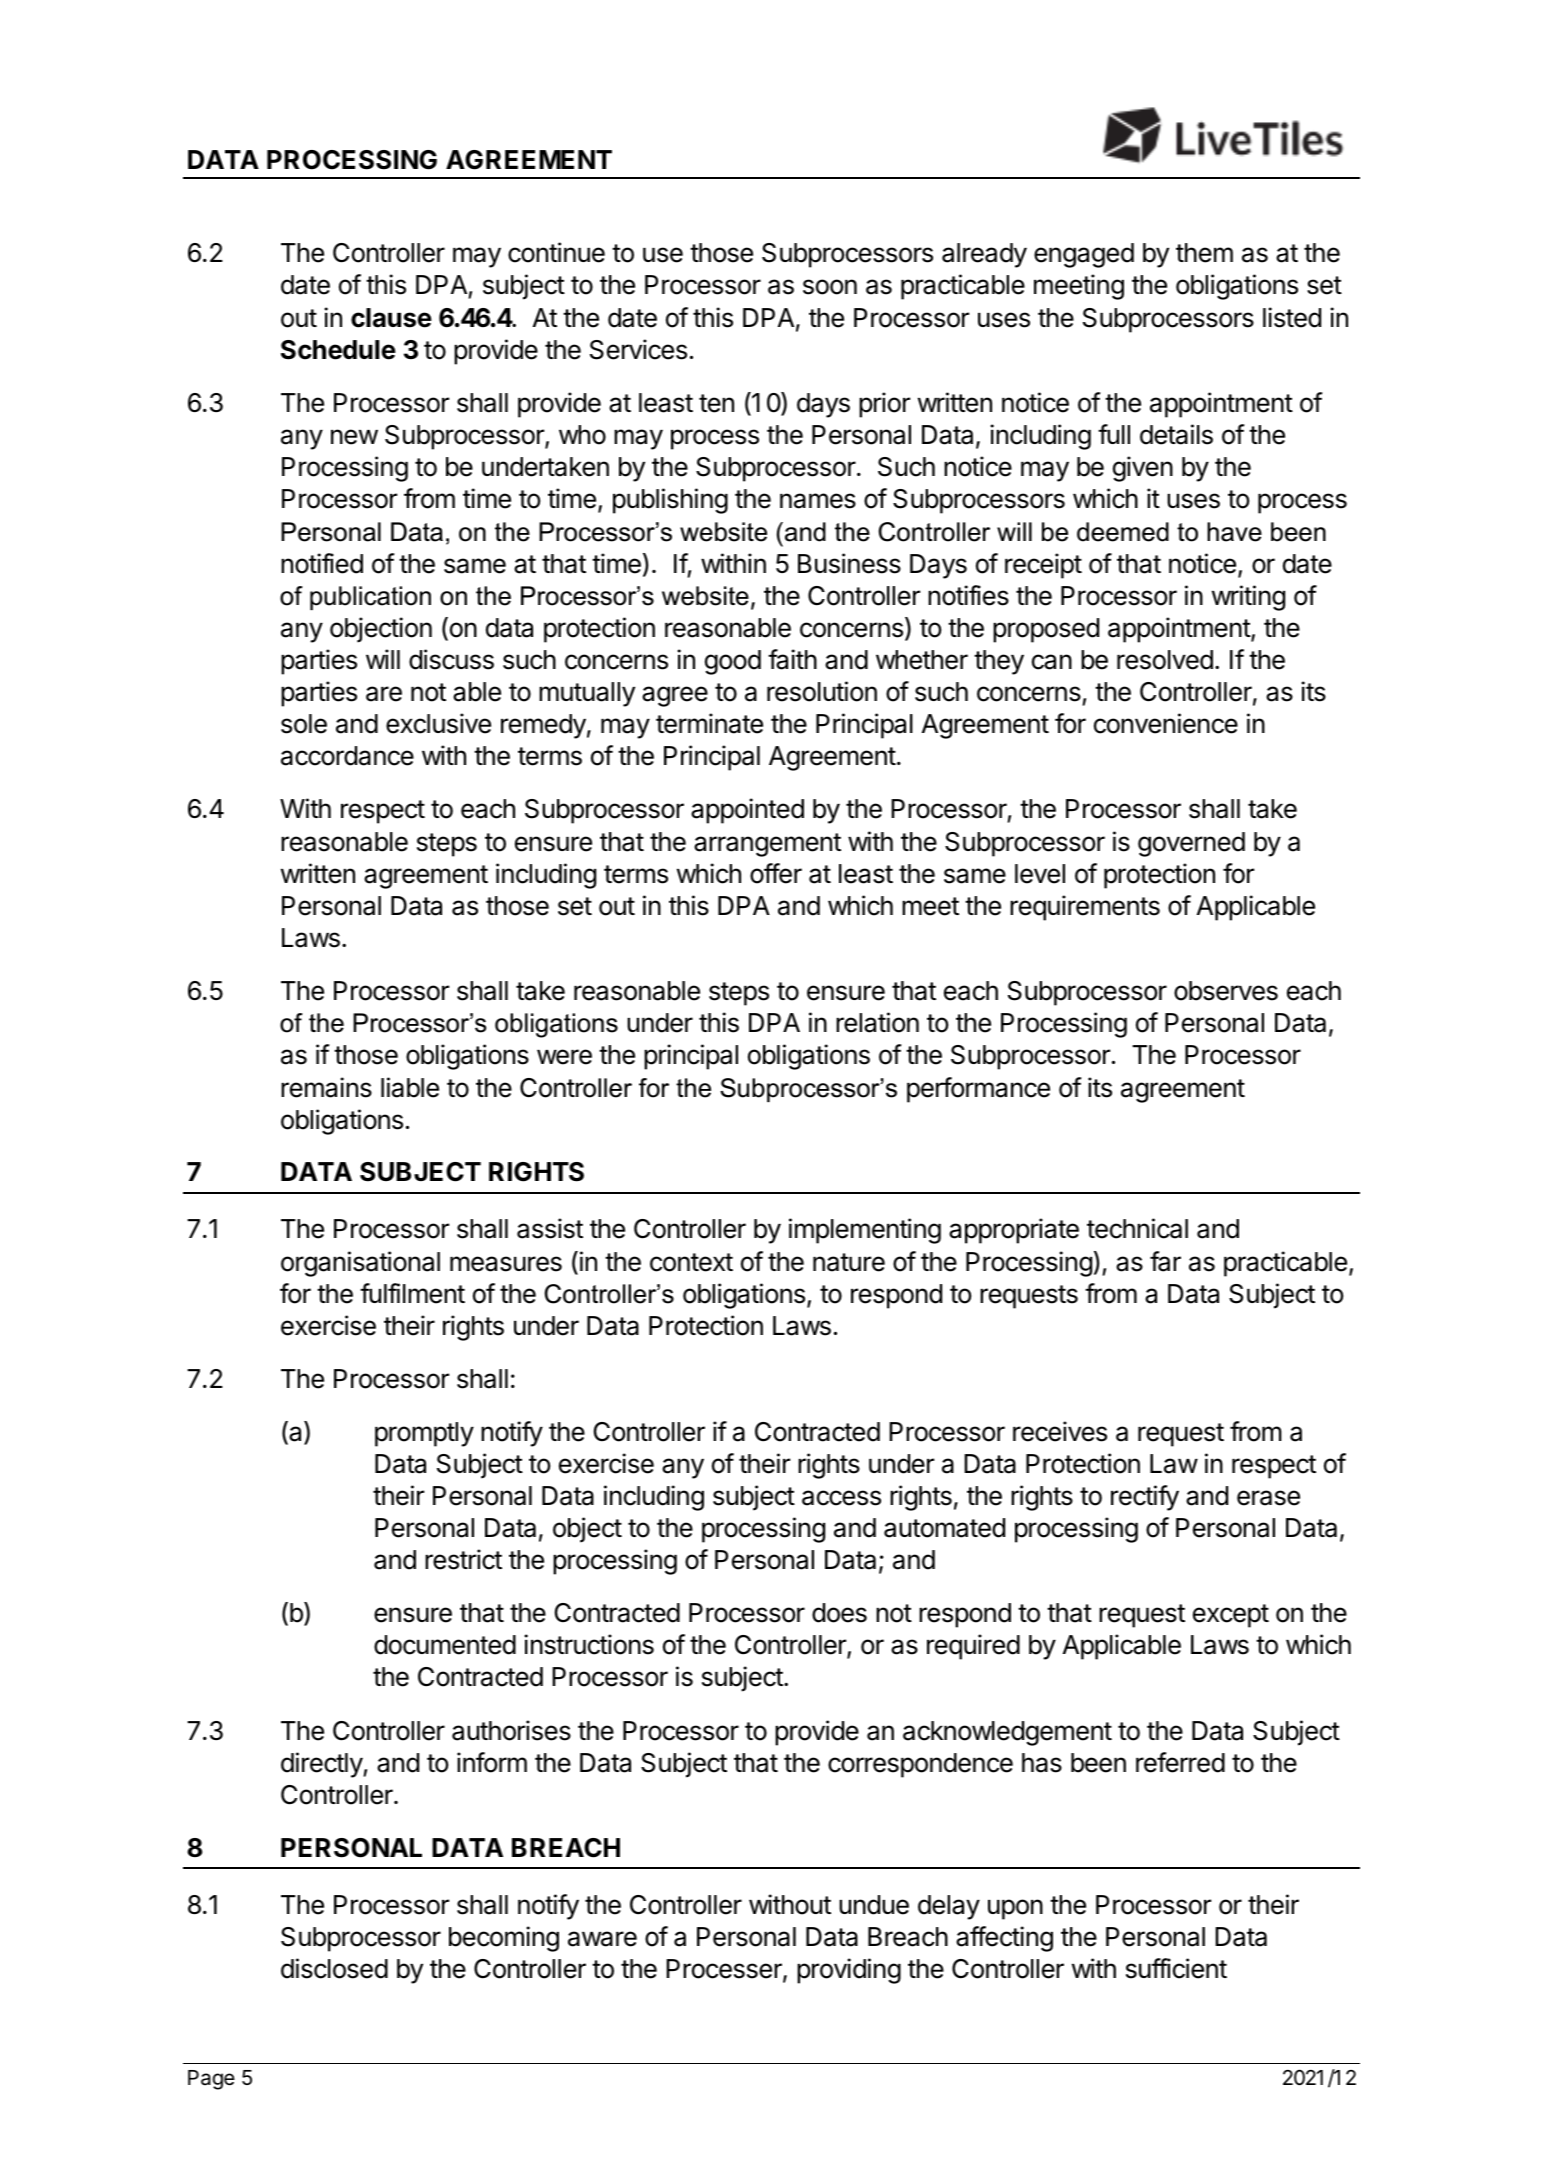  I want to click on Schedule, so click(338, 350).
